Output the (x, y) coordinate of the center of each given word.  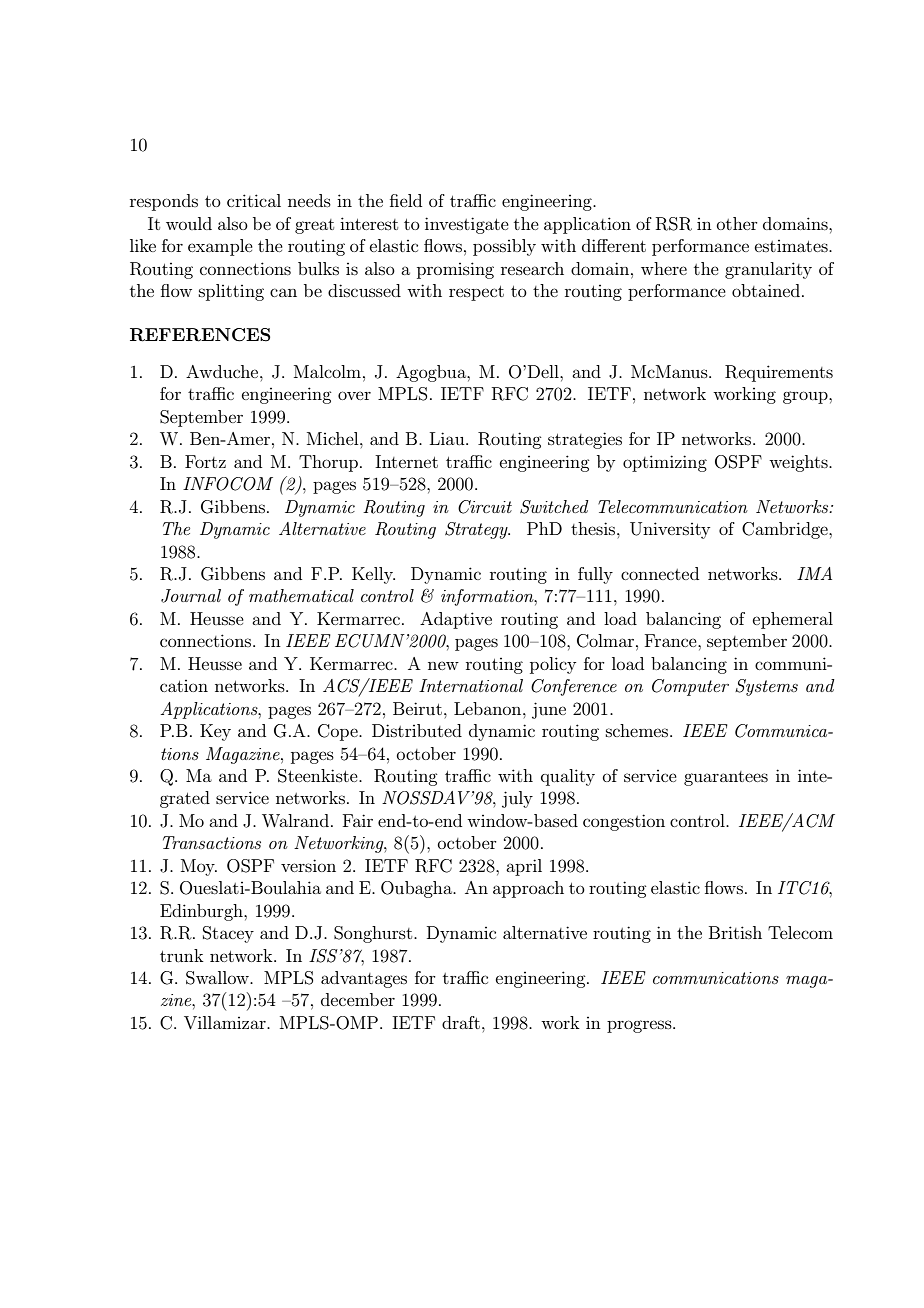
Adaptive (456, 620)
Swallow (218, 978)
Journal (191, 596)
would (189, 223)
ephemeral (793, 620)
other (737, 223)
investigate (467, 225)
